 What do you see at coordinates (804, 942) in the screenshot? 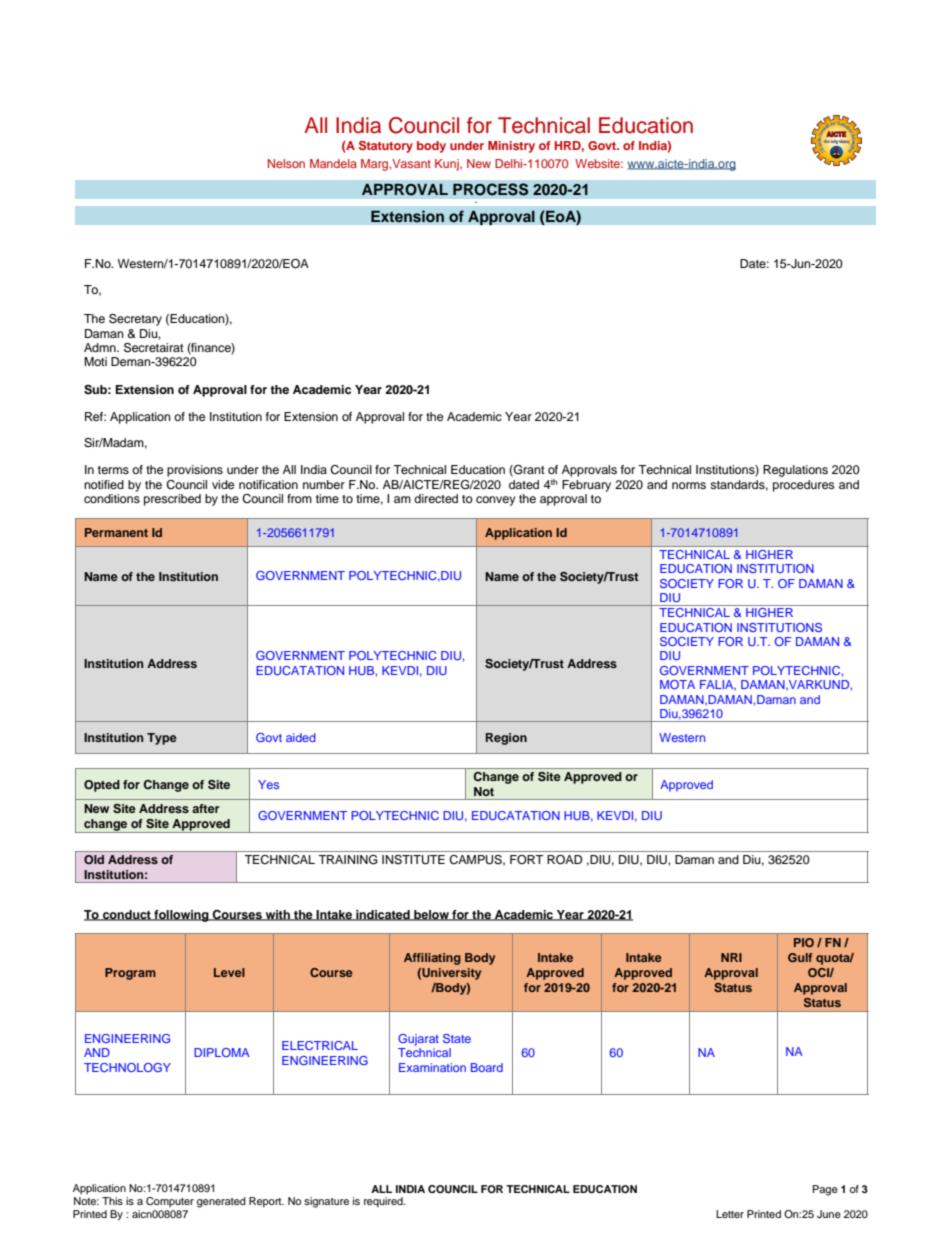
I see `PIO` at bounding box center [804, 942].
